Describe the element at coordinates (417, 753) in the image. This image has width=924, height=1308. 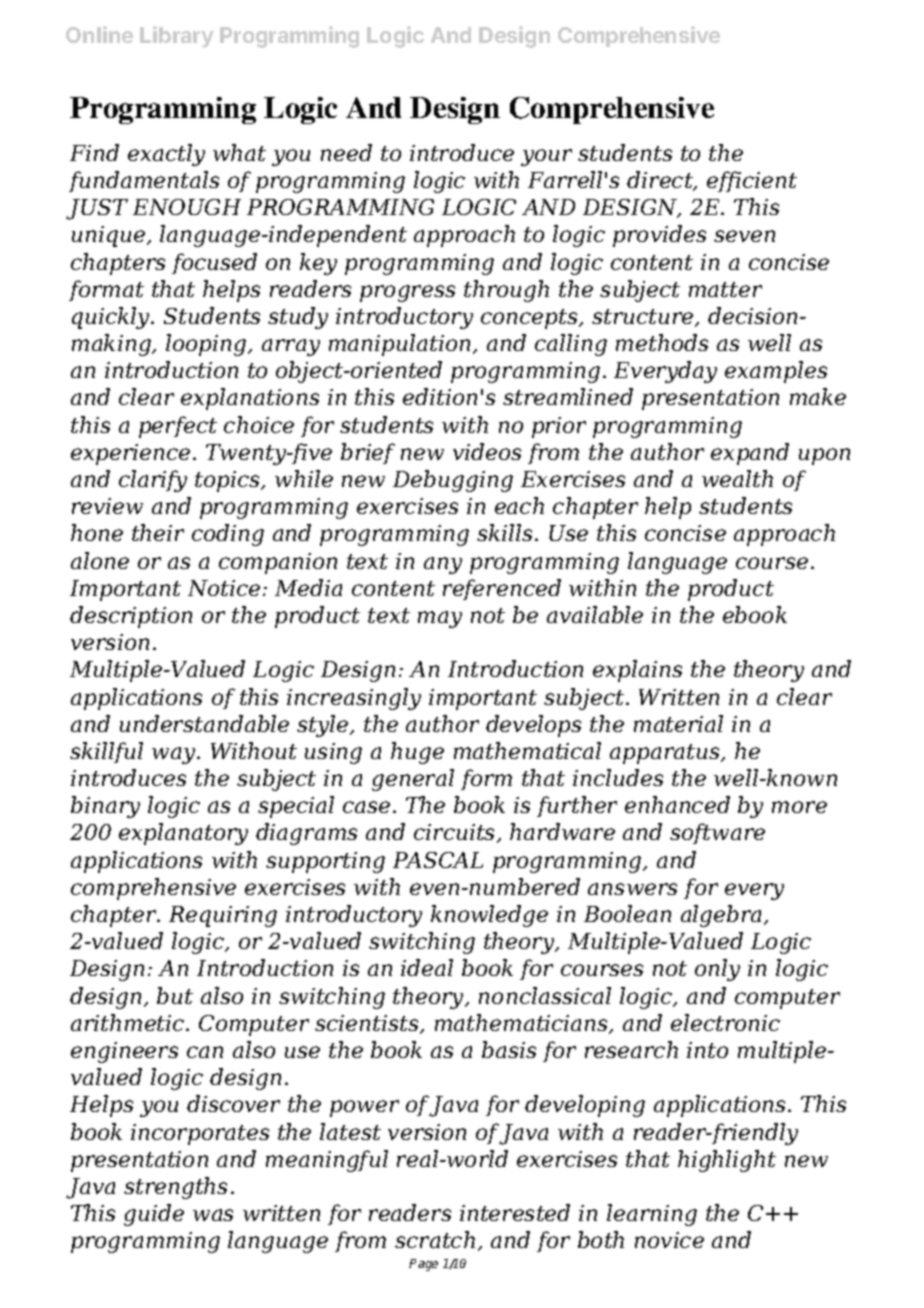
I see `huge` at that location.
